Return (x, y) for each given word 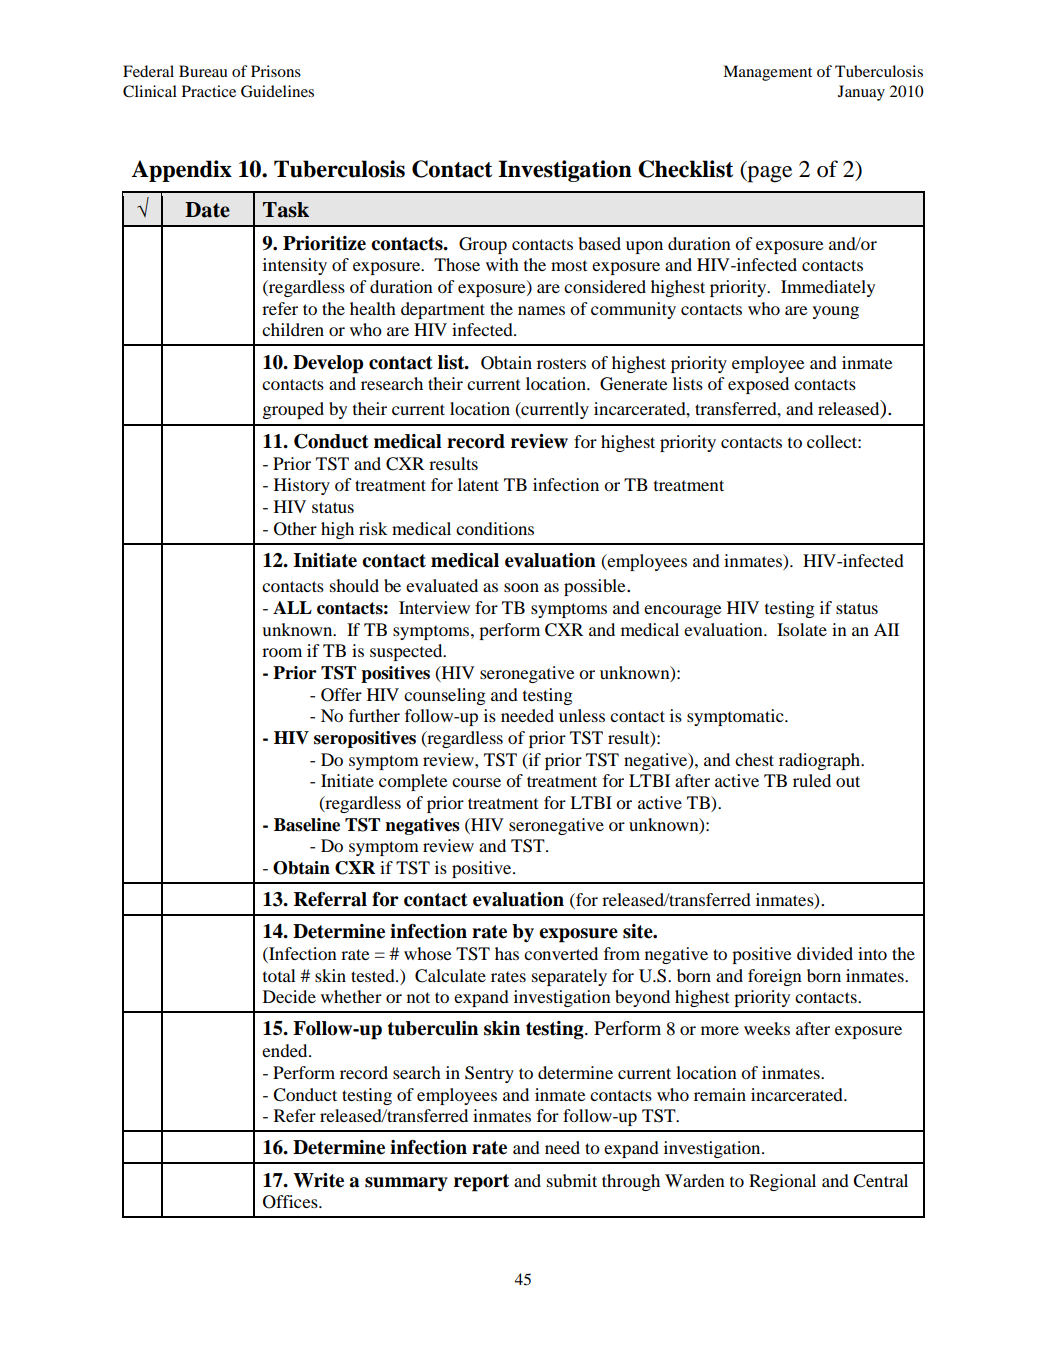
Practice (209, 91)
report (481, 1183)
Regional (782, 1182)
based (600, 243)
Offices (291, 1202)
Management (767, 73)
